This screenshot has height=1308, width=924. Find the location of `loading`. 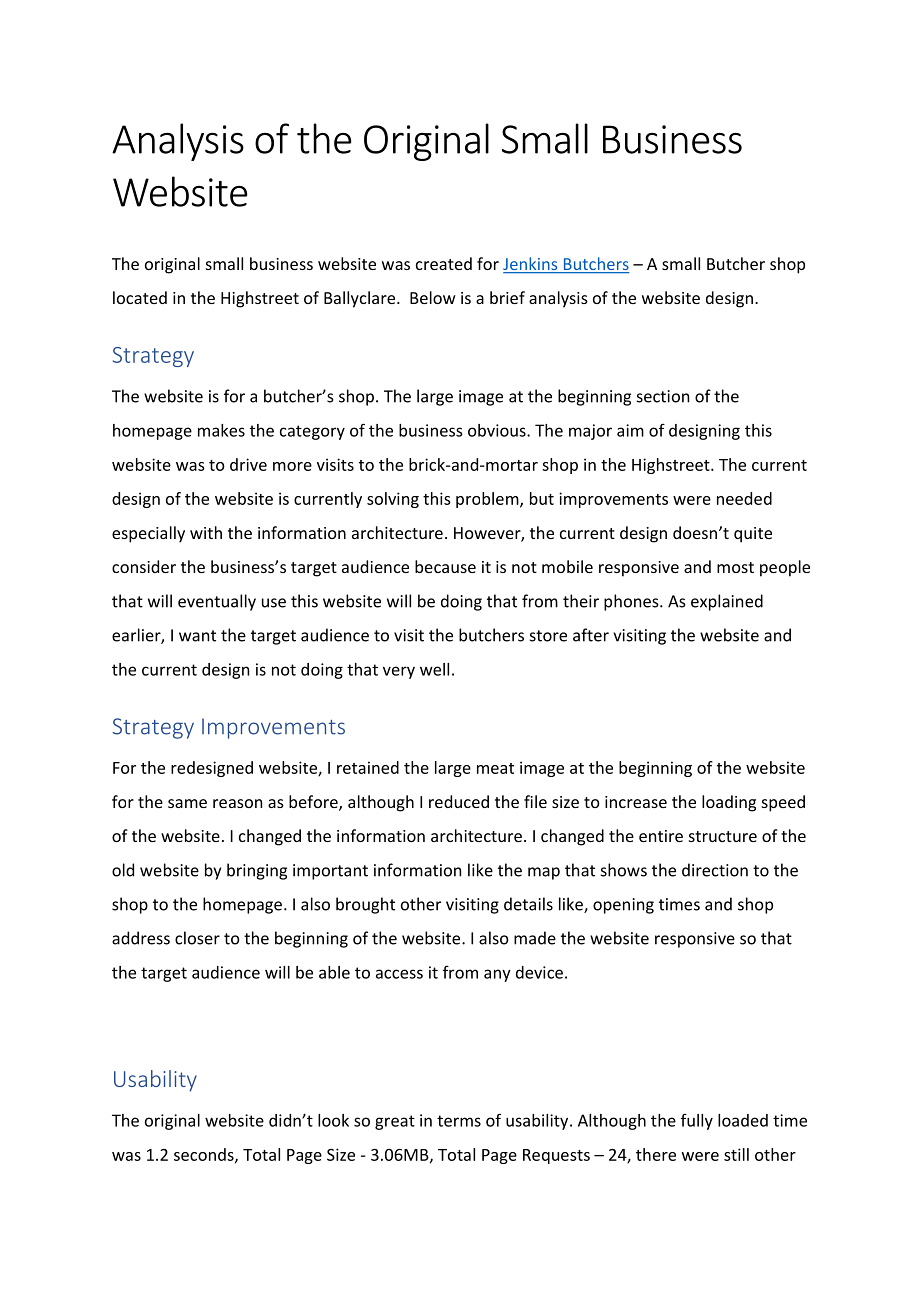

loading is located at coordinates (729, 803).
